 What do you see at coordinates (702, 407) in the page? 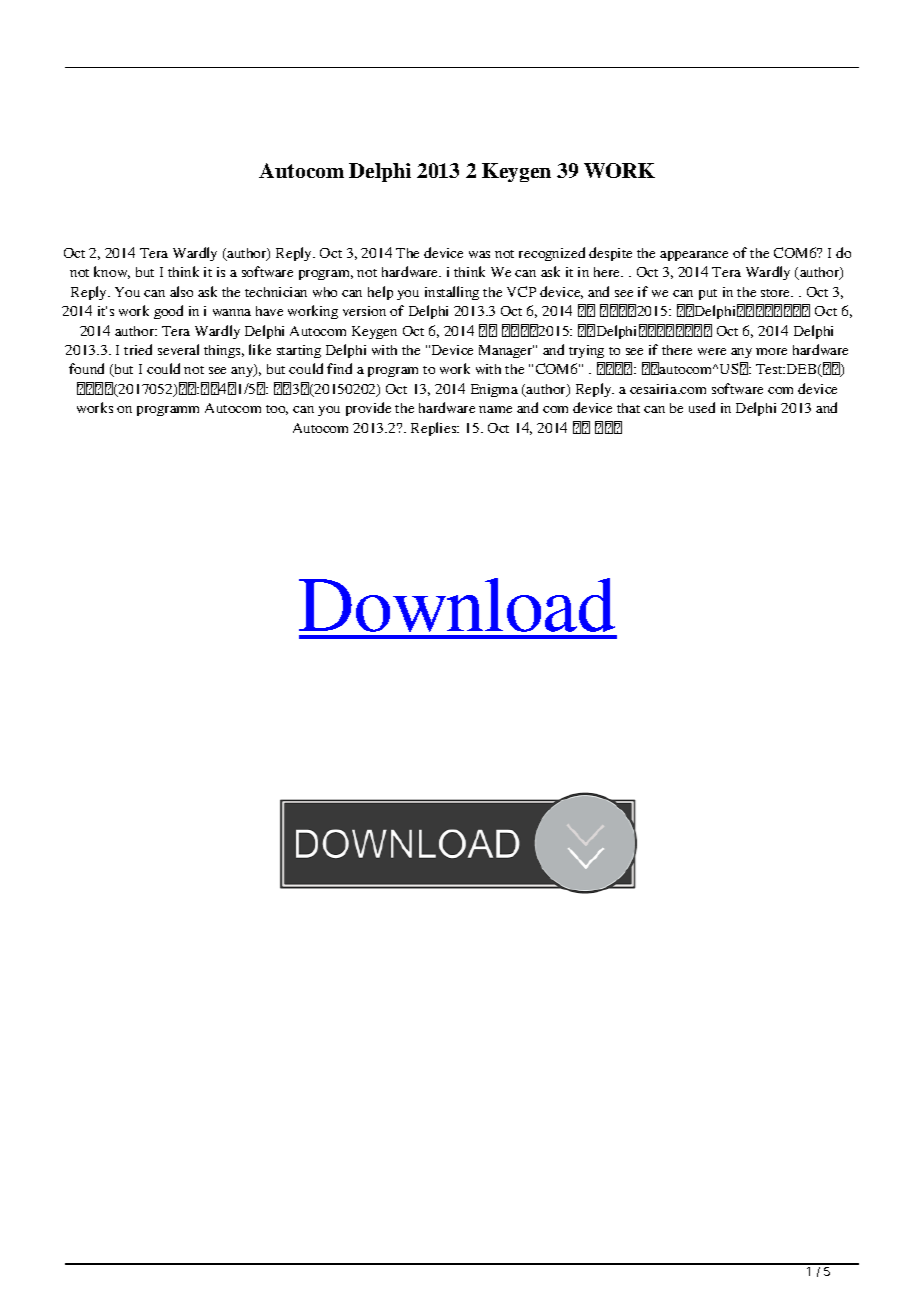
I see `used` at bounding box center [702, 407].
